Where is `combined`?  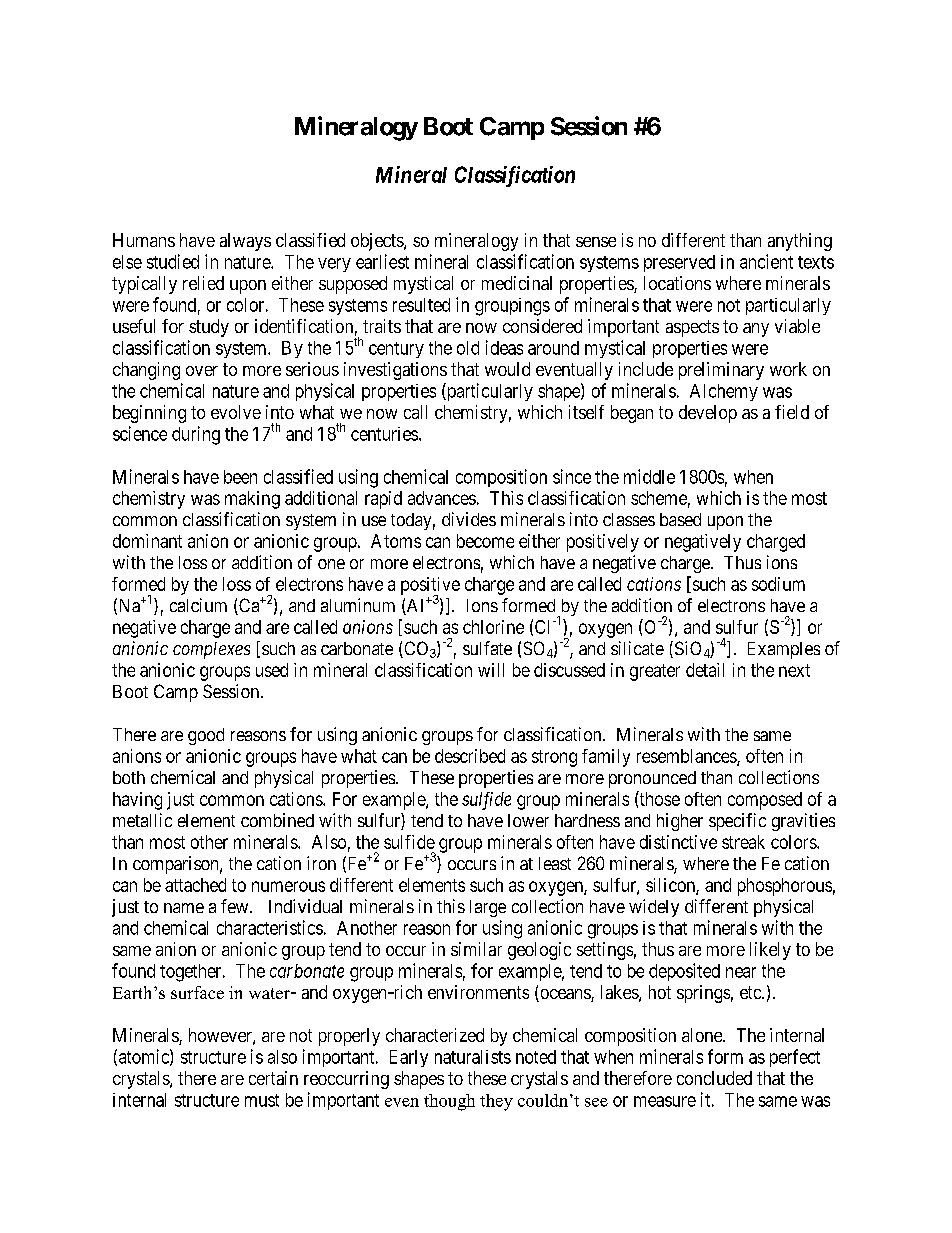
combined is located at coordinates (277, 820).
